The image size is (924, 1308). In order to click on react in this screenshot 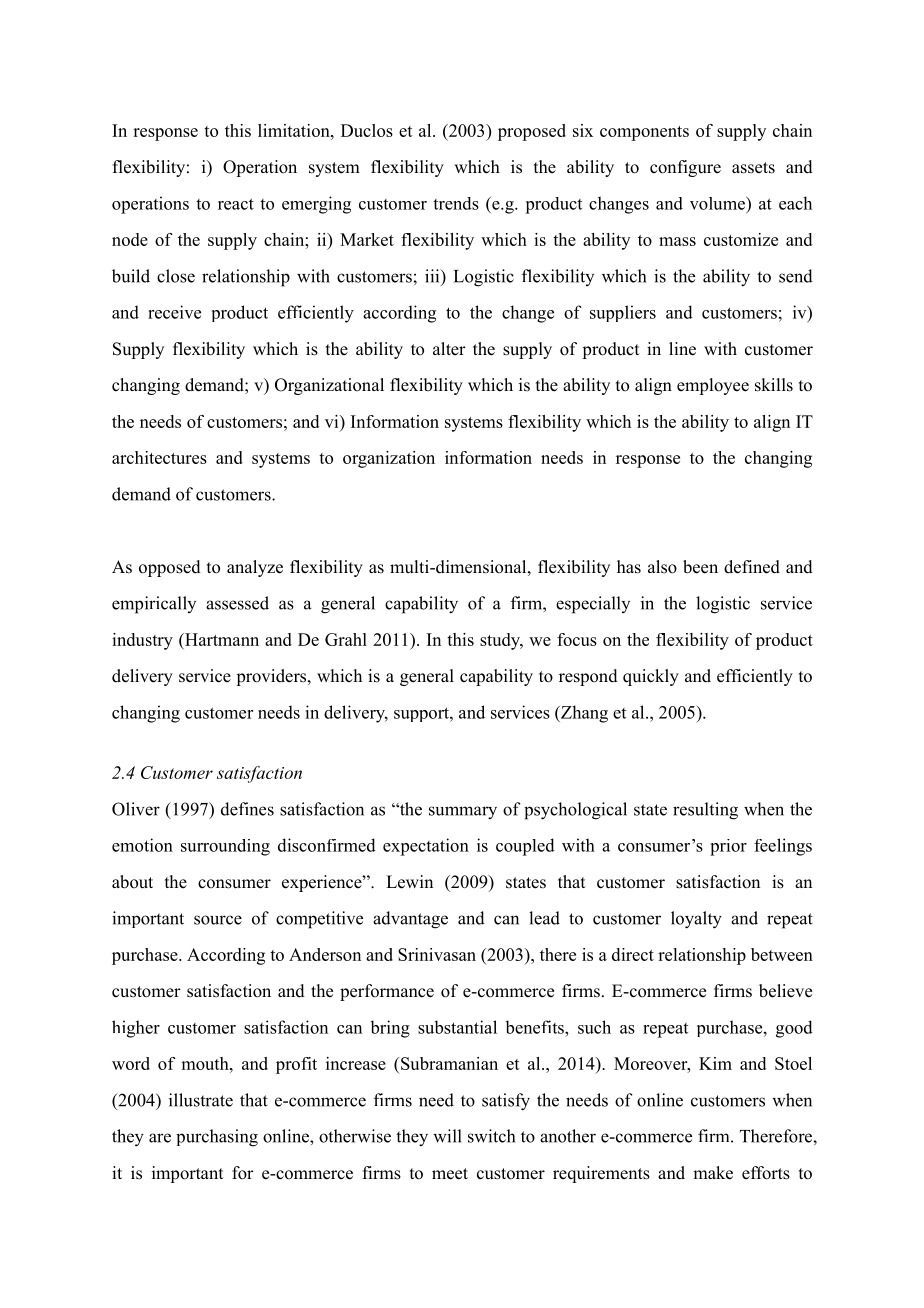, I will do `click(236, 204)`.
